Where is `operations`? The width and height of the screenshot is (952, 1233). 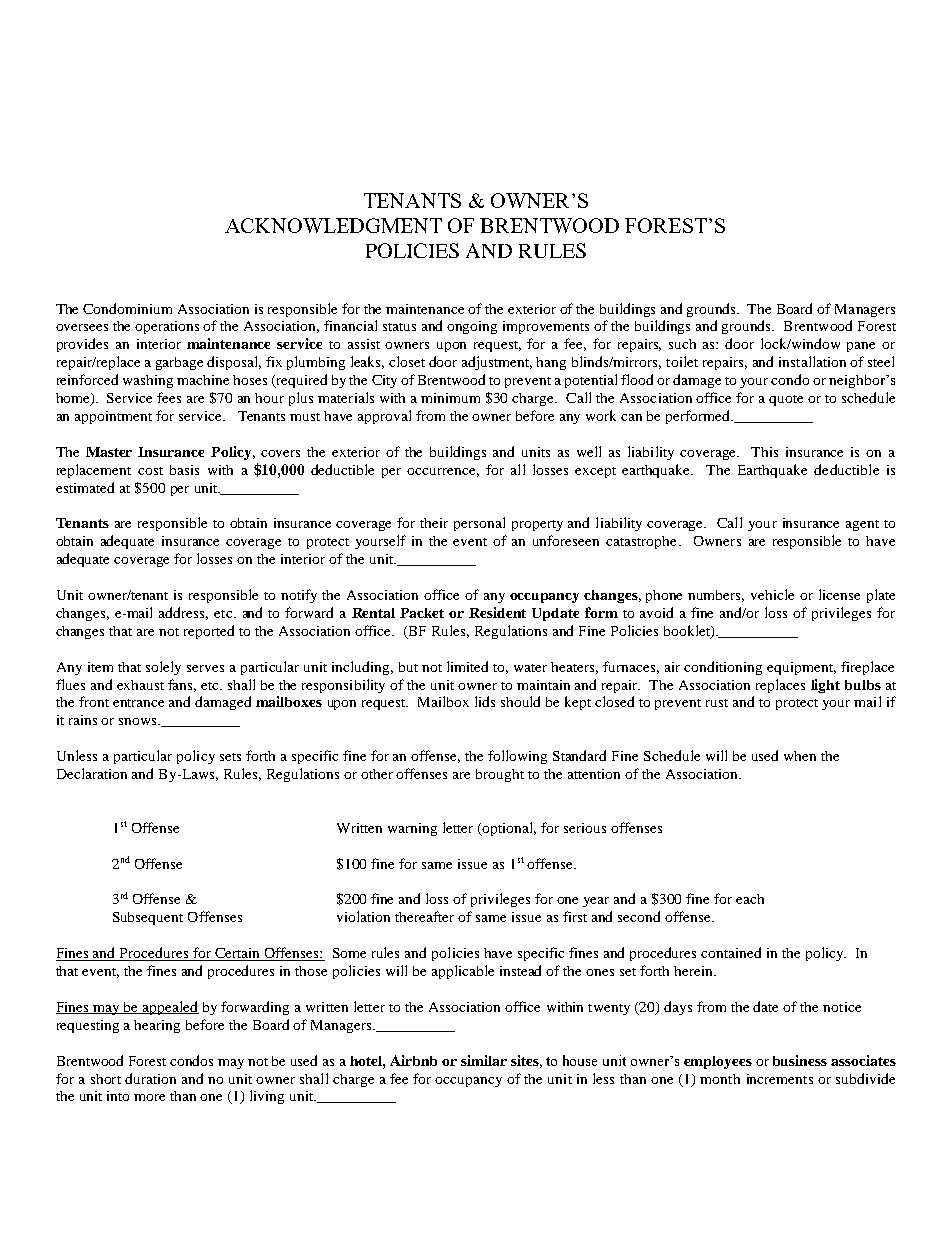
operations is located at coordinates (167, 327).
